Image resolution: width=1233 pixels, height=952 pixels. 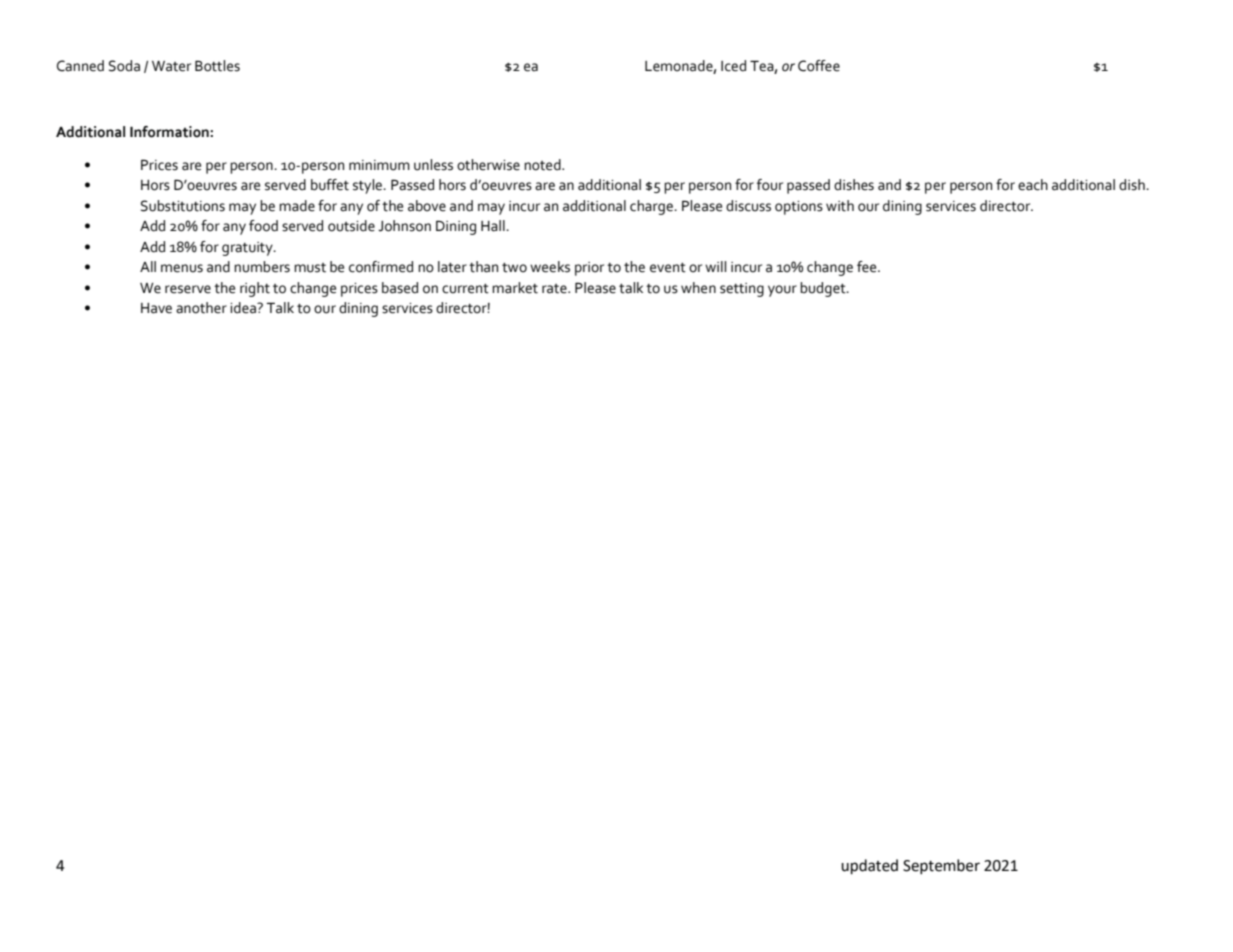 I want to click on market, so click(x=515, y=288).
